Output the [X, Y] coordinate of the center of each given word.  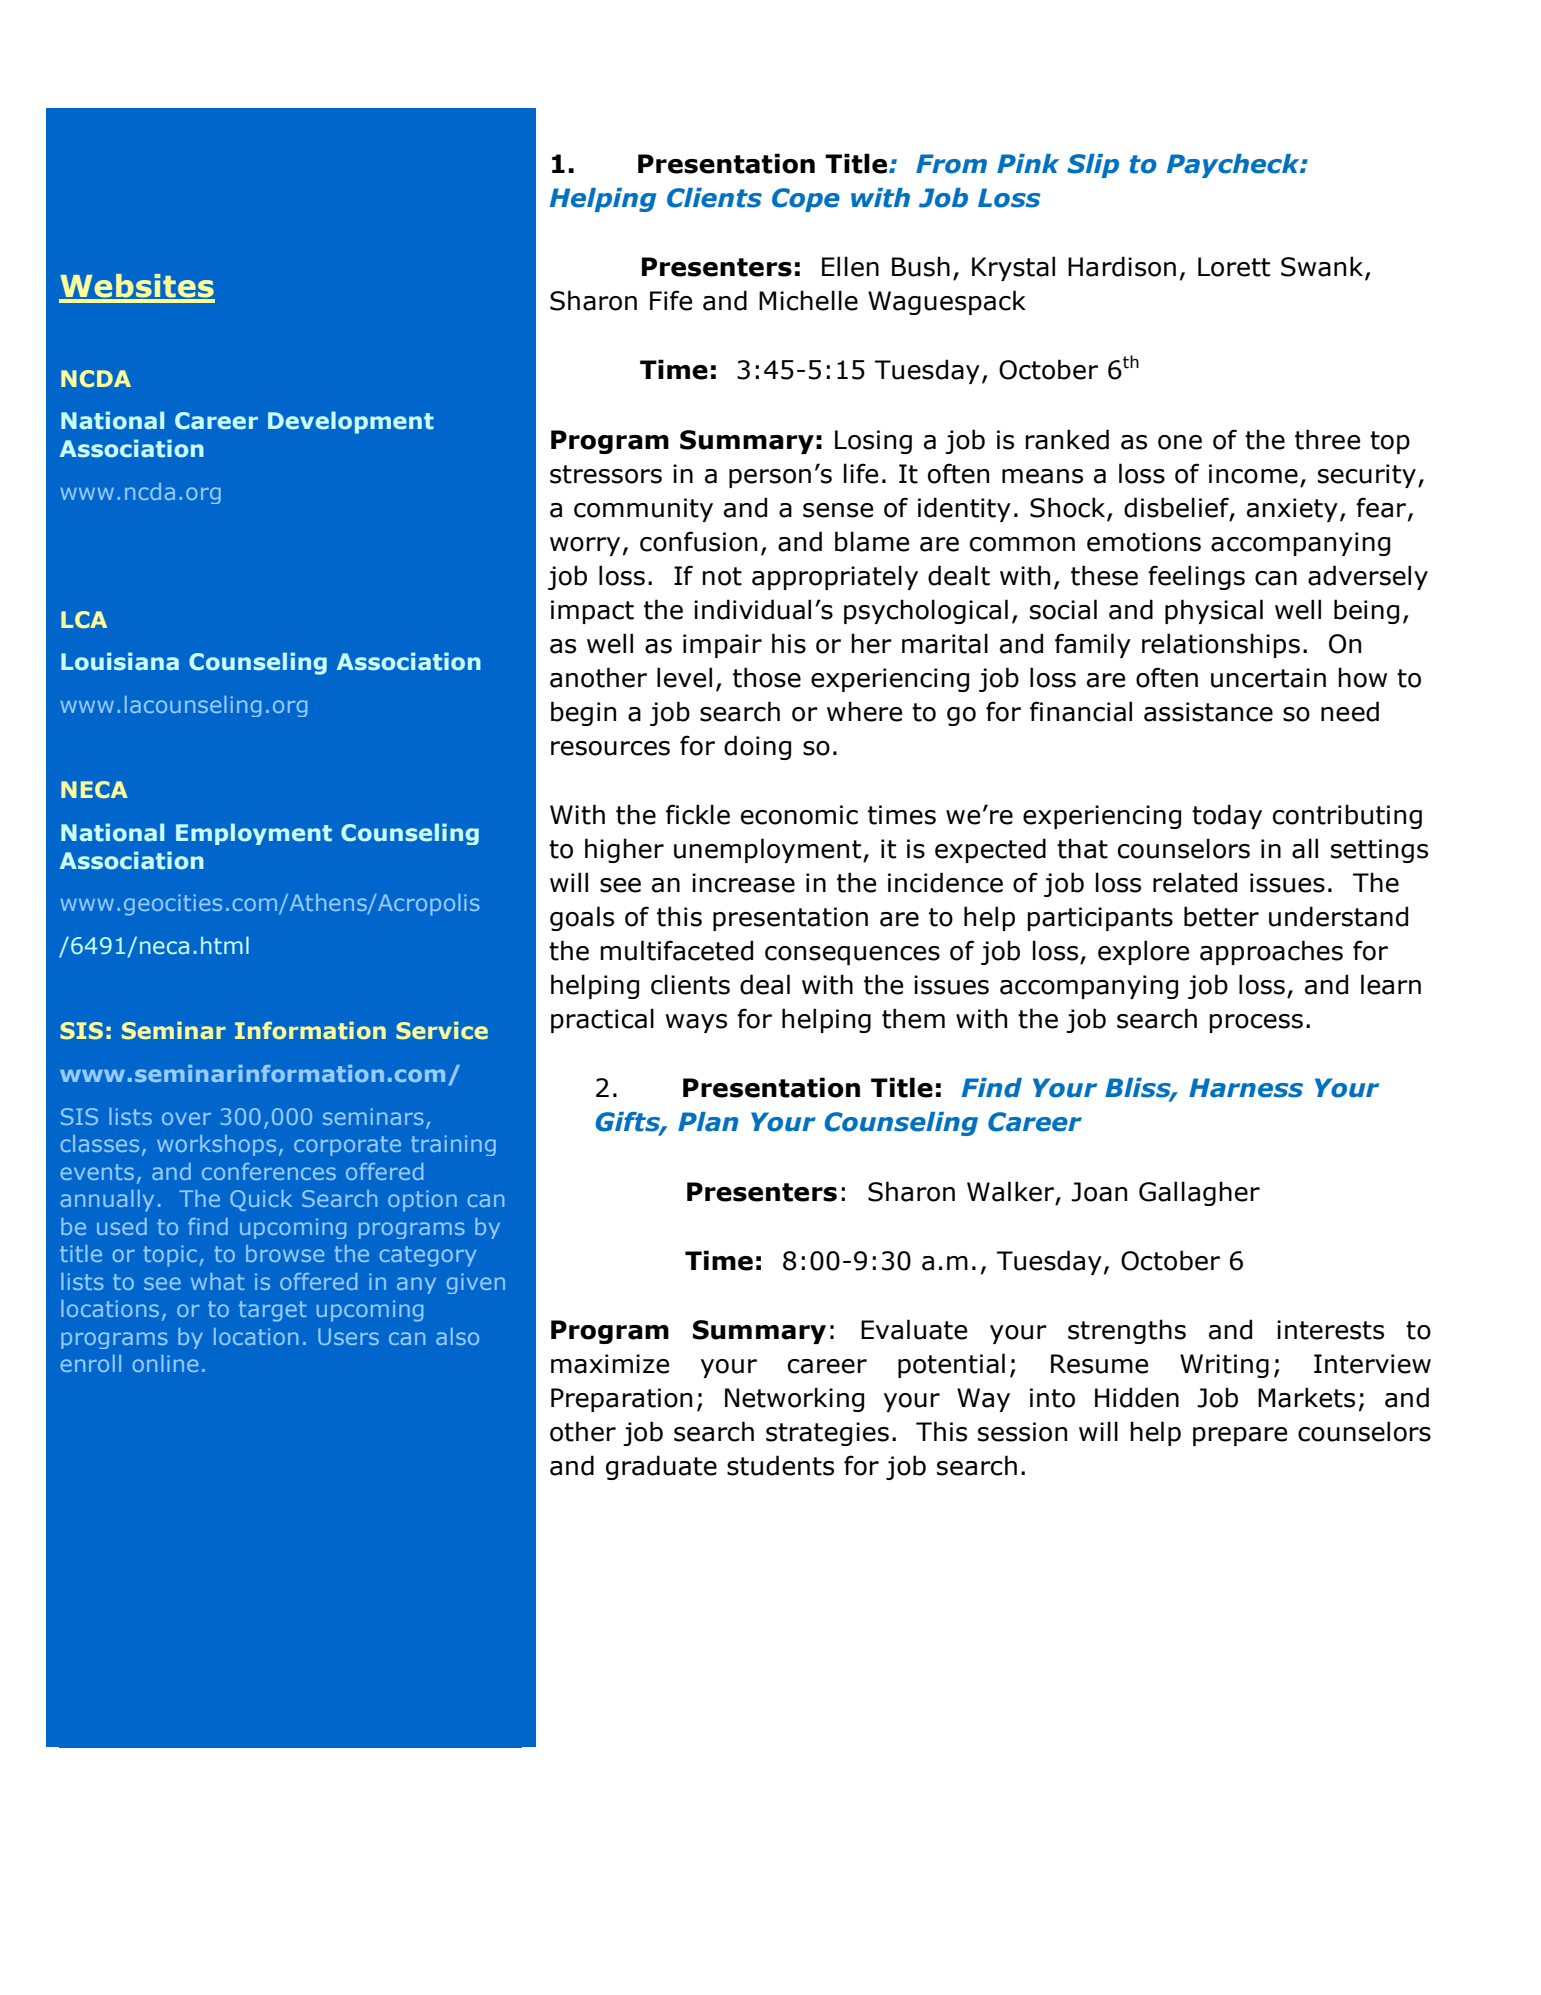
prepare [1240, 1436]
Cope [806, 200]
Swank [1323, 267]
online [165, 1363]
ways [696, 1023]
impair [722, 646]
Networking [794, 1399]
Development [351, 422]
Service [442, 1030]
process [1256, 1023]
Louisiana [120, 661]
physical [1214, 611]
